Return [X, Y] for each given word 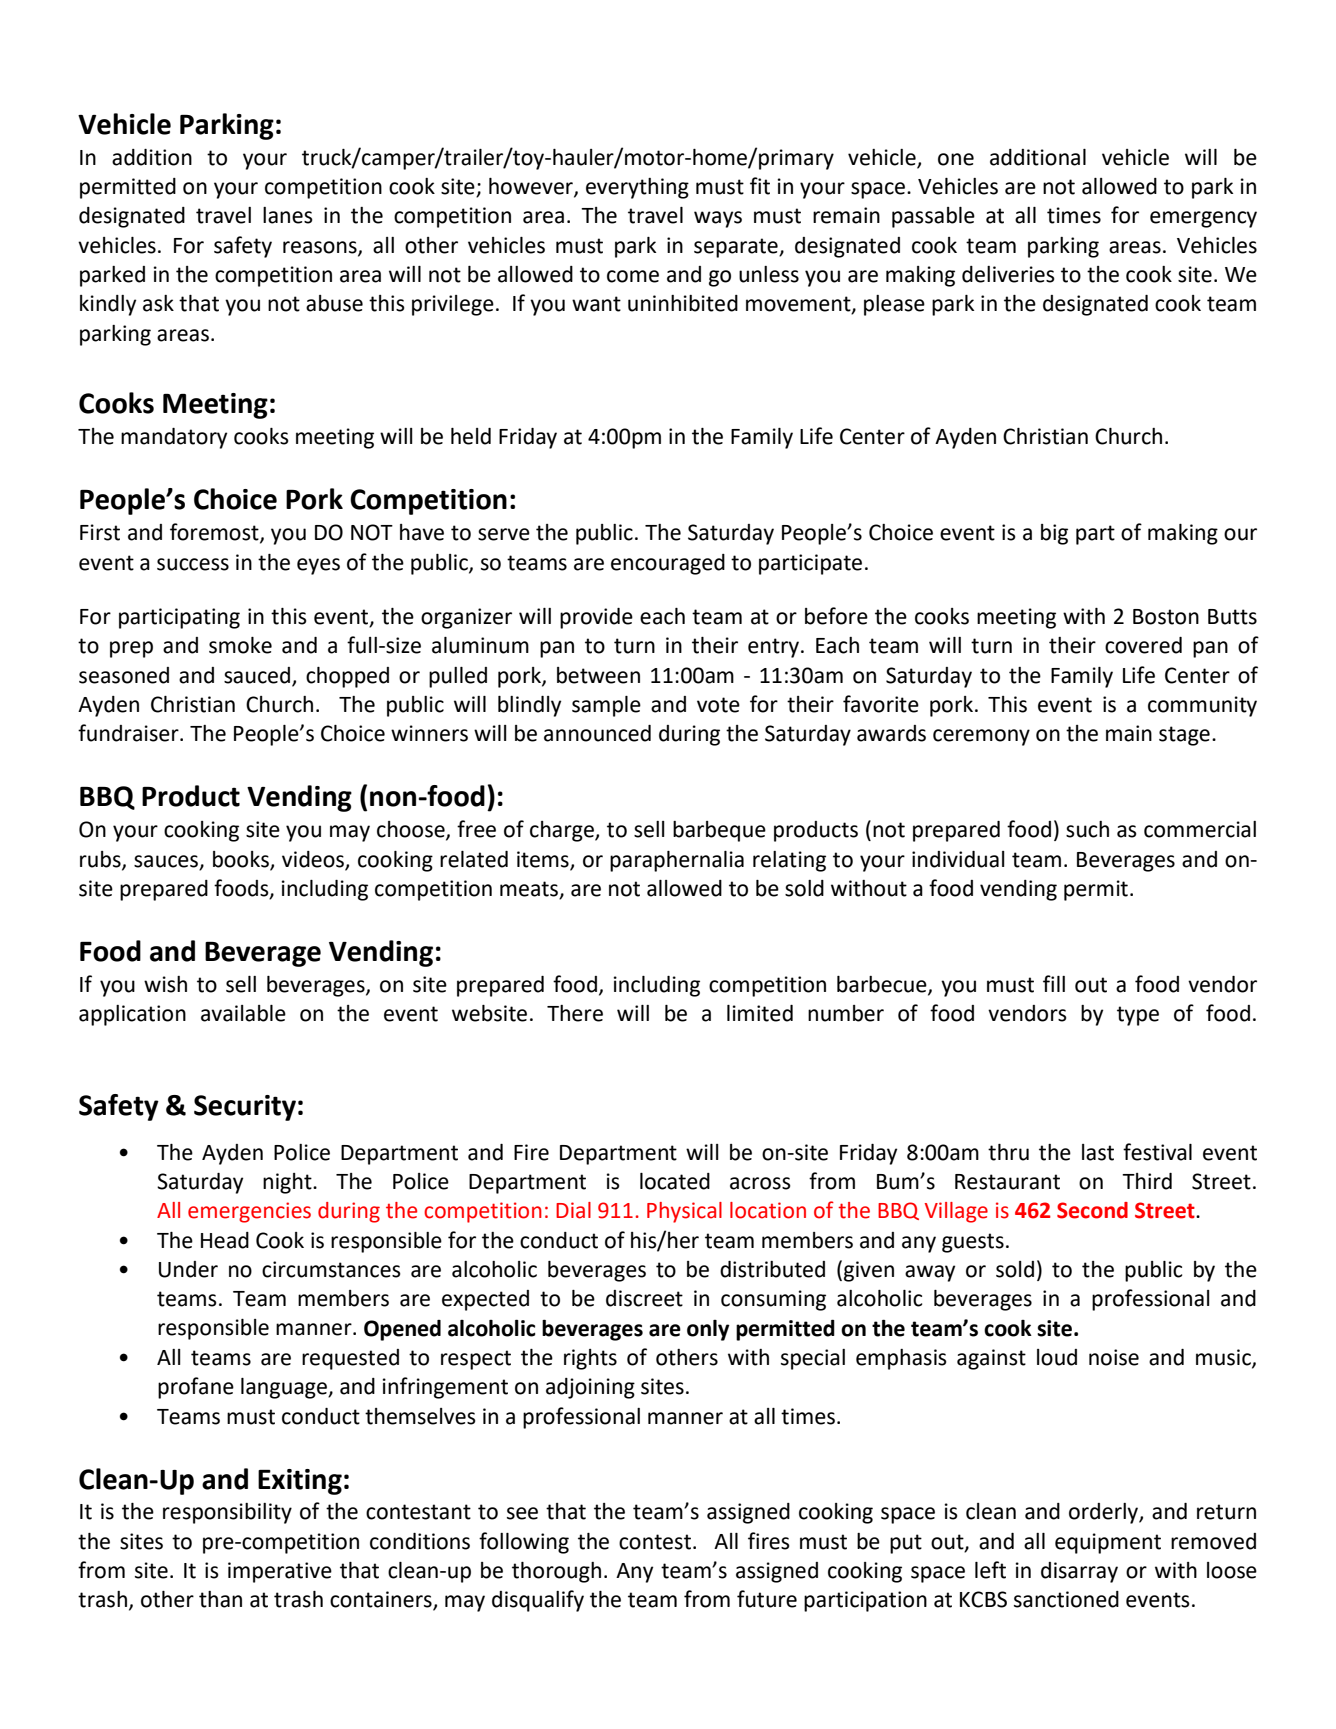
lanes [288, 215]
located [675, 1181]
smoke [240, 645]
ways [718, 219]
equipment [1108, 1543]
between [598, 675]
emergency [1203, 219]
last [1098, 1152]
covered [1143, 645]
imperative [280, 1572]
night [288, 1183]
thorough [556, 1572]
